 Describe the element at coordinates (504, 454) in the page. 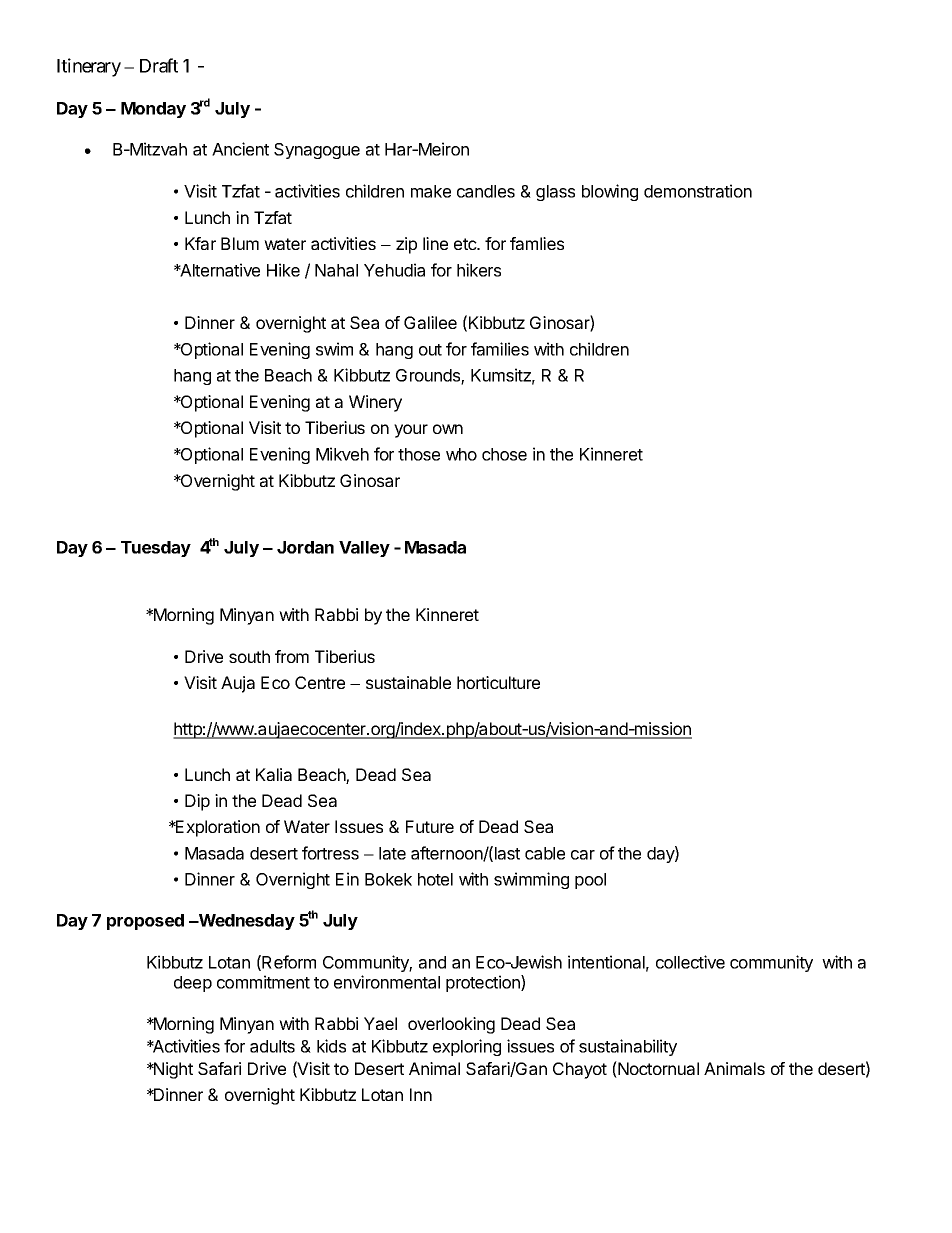

I see `chose` at that location.
